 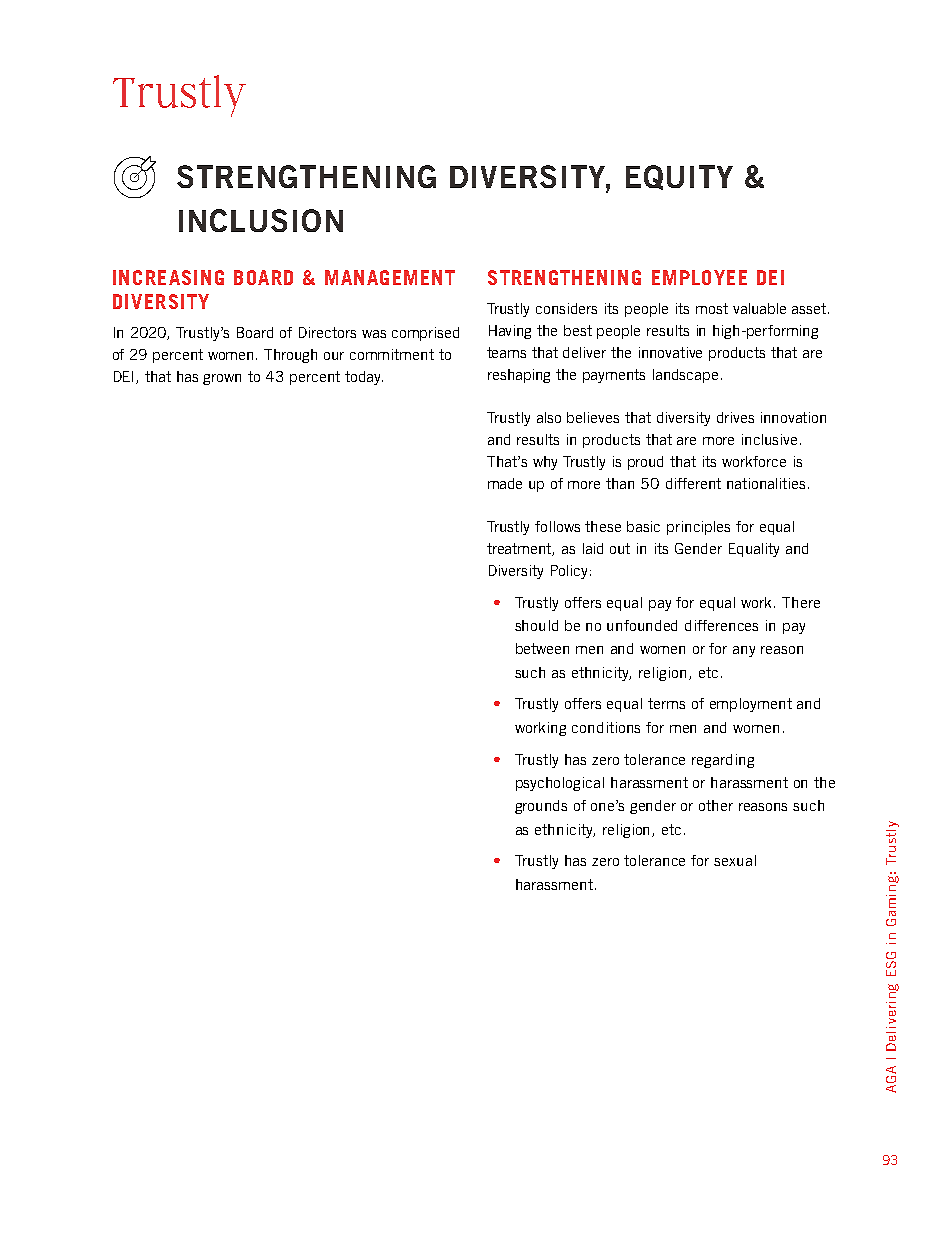 What do you see at coordinates (560, 784) in the screenshot?
I see `psychological` at bounding box center [560, 784].
